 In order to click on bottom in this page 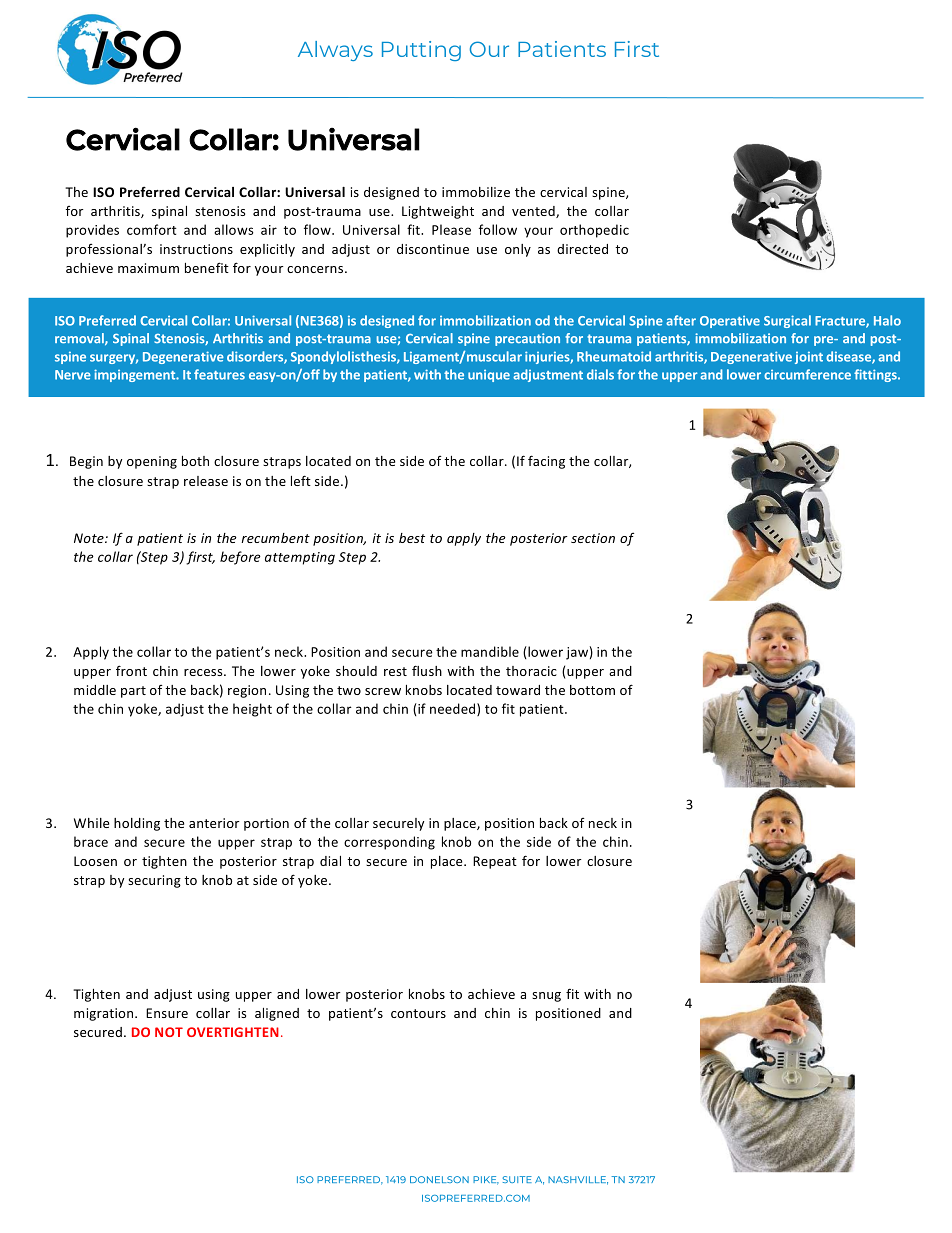, I will do `click(592, 690)`.
